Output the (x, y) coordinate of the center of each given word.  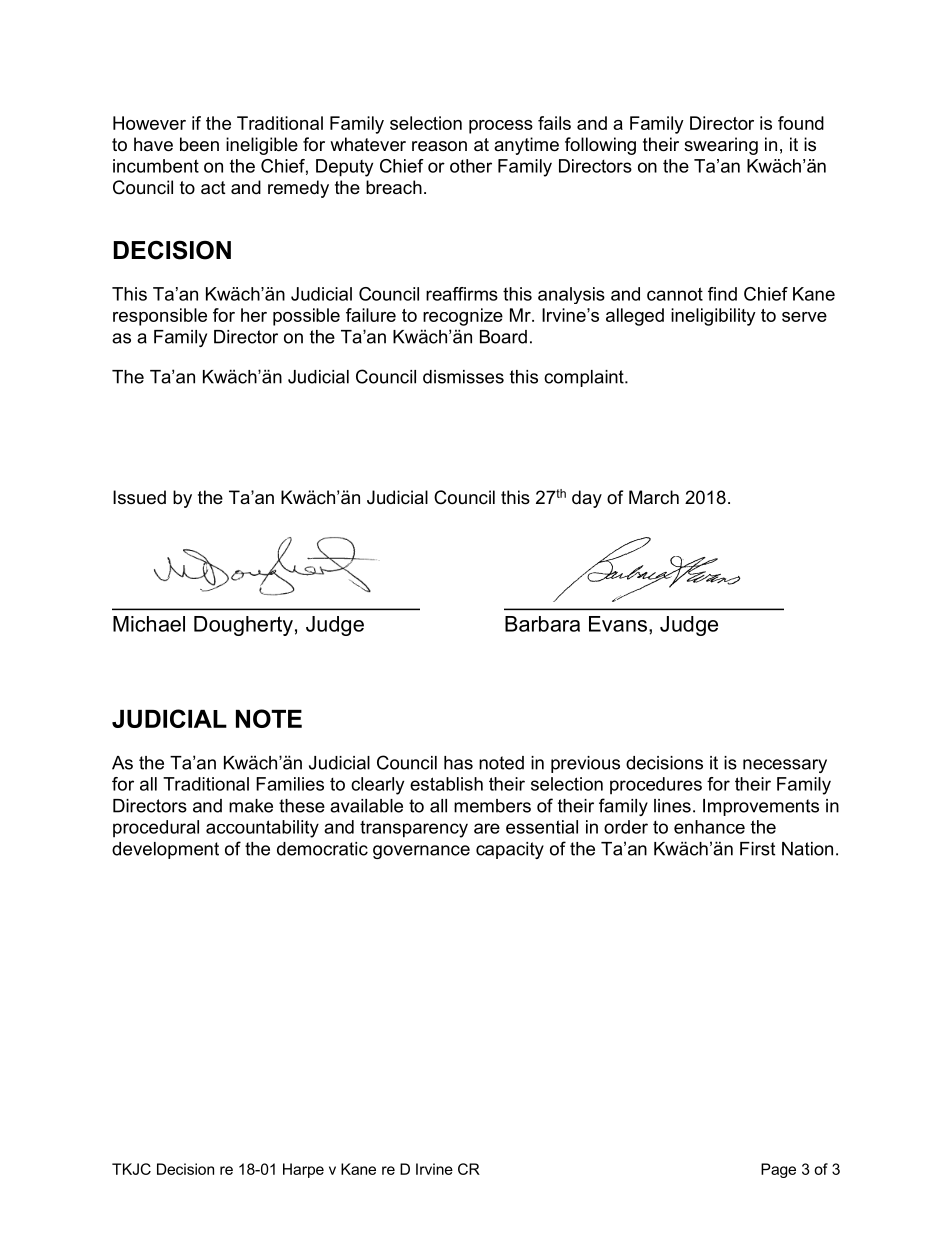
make (251, 806)
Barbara (542, 624)
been (199, 144)
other (471, 166)
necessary (785, 766)
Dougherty (243, 626)
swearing (721, 146)
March (654, 497)
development (165, 850)
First (757, 849)
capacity (510, 850)
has (458, 763)
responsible (160, 317)
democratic (322, 849)
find (722, 294)
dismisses (463, 377)
